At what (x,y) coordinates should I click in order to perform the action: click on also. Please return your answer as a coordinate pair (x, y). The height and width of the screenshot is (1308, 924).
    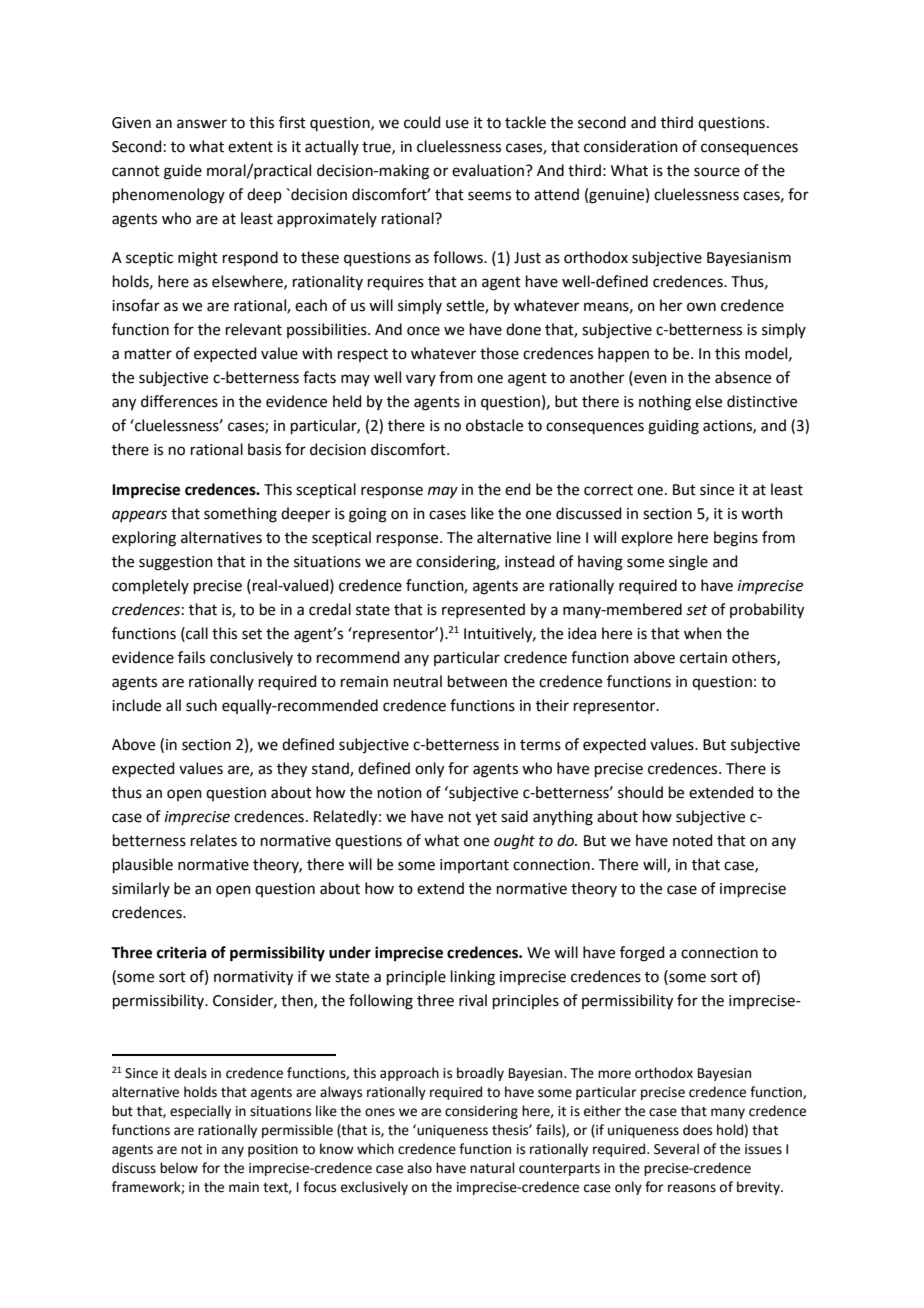
    Looking at the image, I should click on (419, 1168).
